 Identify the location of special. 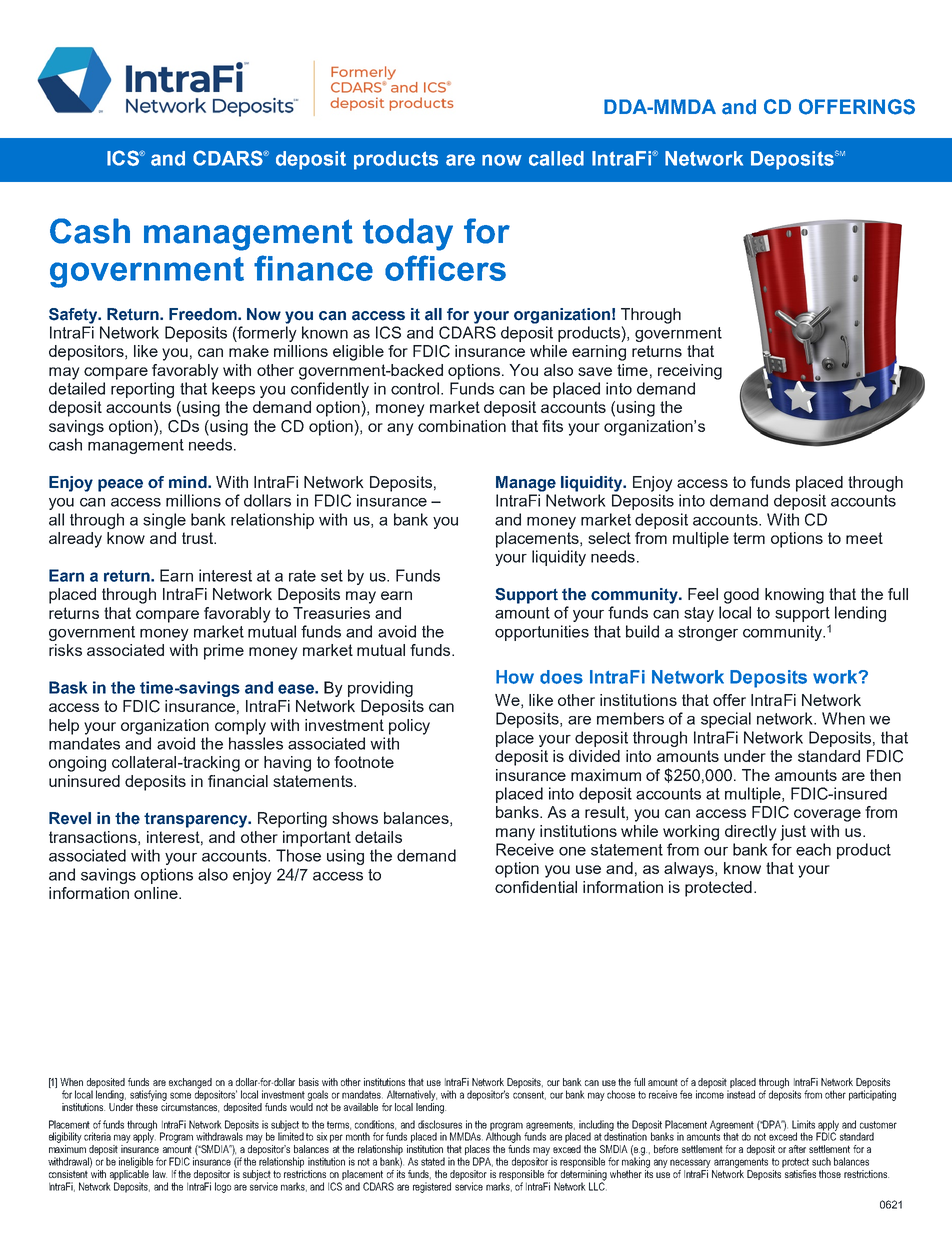
(726, 720).
